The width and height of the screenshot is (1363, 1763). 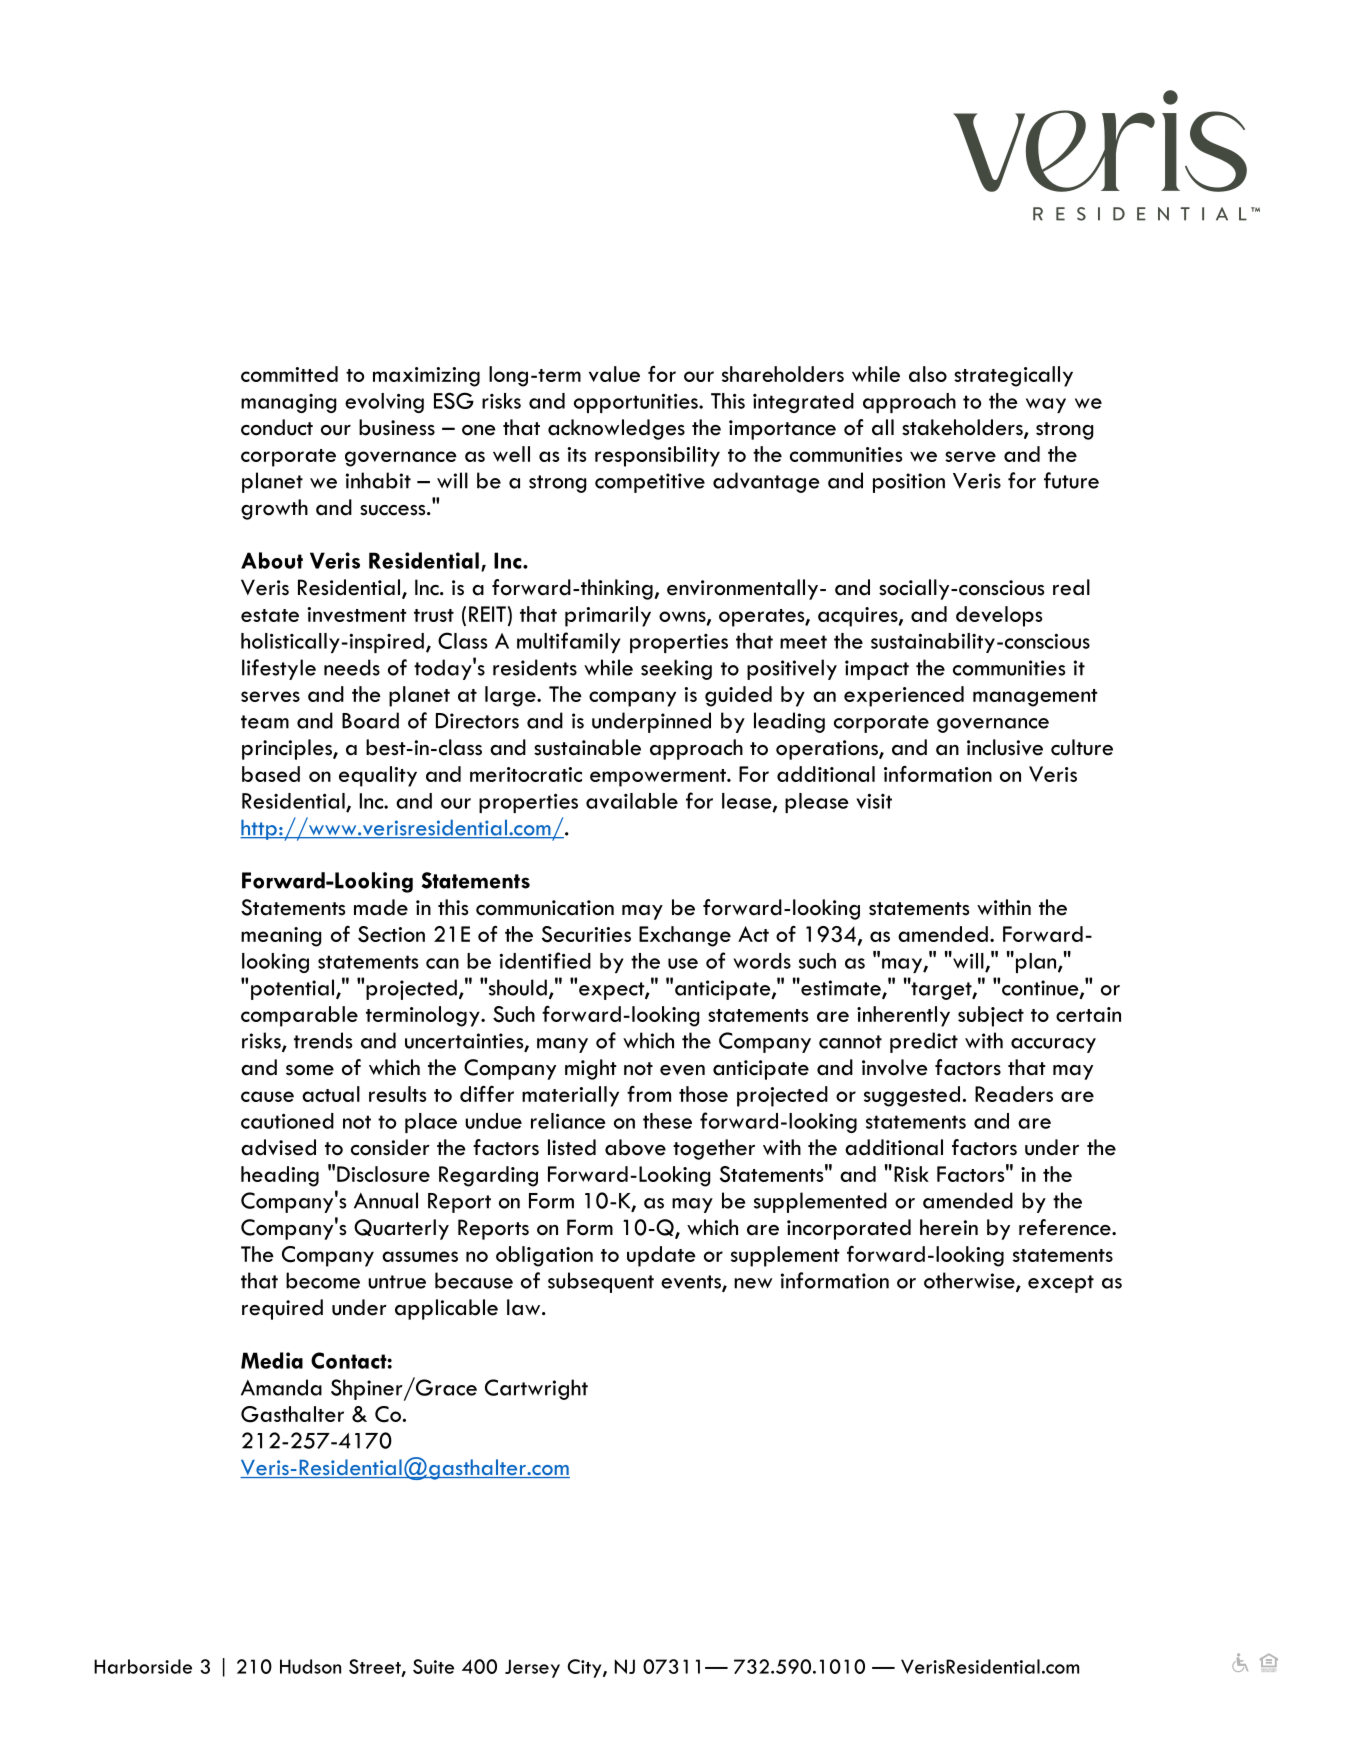 I want to click on Hudson, so click(x=310, y=1666).
